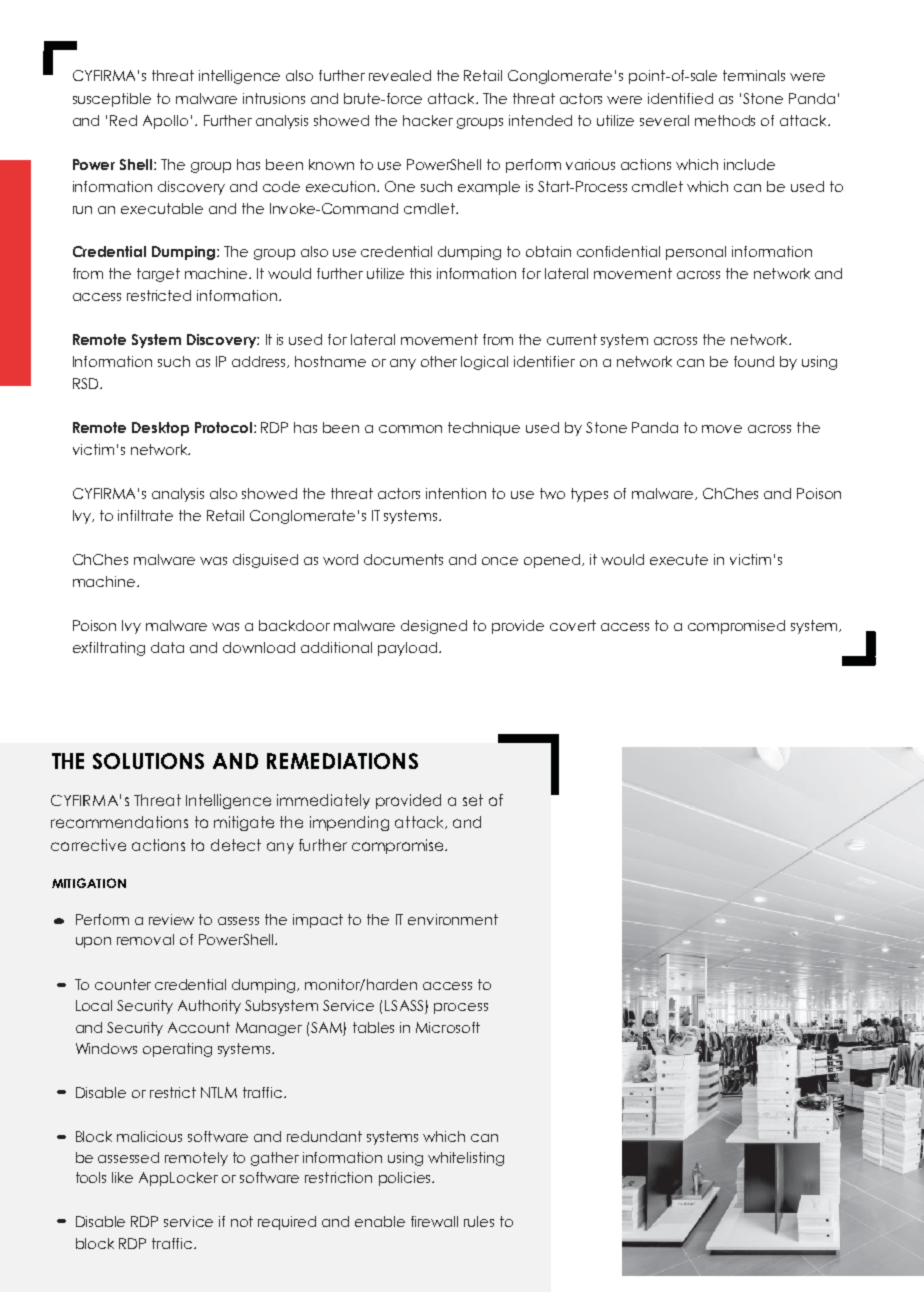  I want to click on types, so click(589, 495).
